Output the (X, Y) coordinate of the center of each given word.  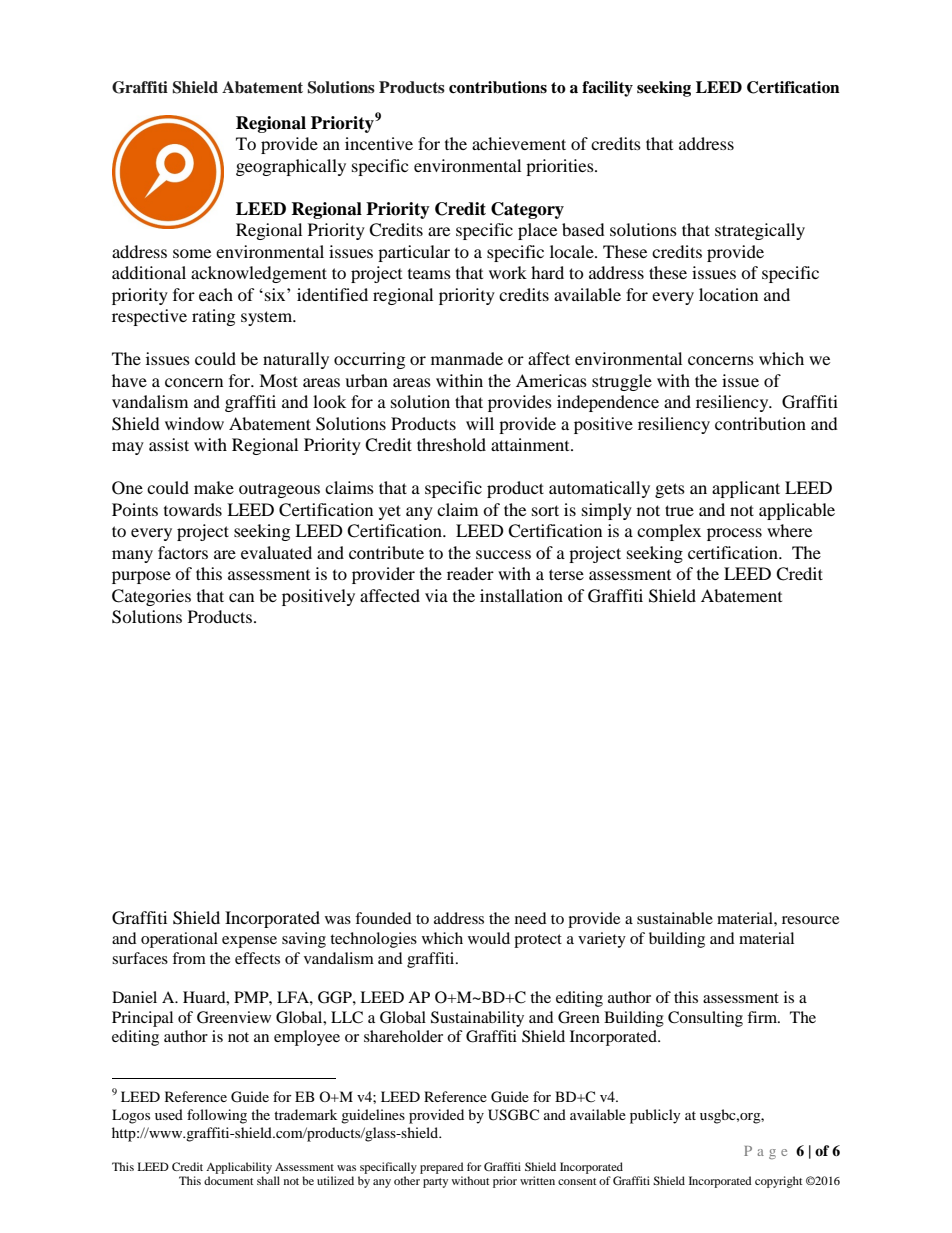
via (436, 595)
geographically (291, 167)
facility (607, 89)
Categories (151, 597)
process (734, 534)
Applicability (239, 1168)
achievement (519, 143)
